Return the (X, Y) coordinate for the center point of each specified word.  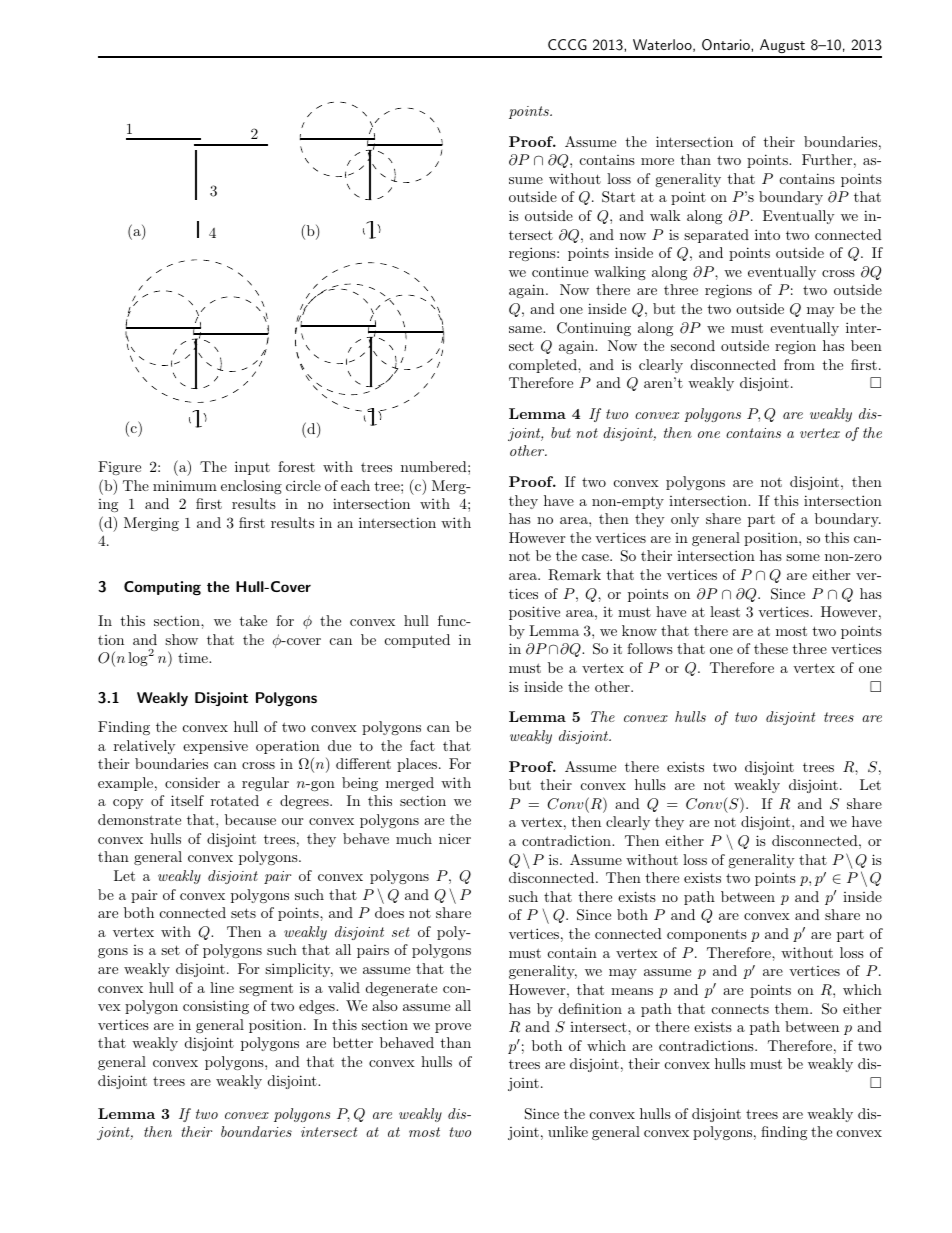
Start (618, 197)
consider (192, 782)
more (657, 161)
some (803, 557)
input (252, 468)
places (417, 765)
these (771, 648)
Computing (162, 588)
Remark (574, 575)
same (526, 329)
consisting (216, 1007)
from (799, 364)
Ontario (727, 45)
